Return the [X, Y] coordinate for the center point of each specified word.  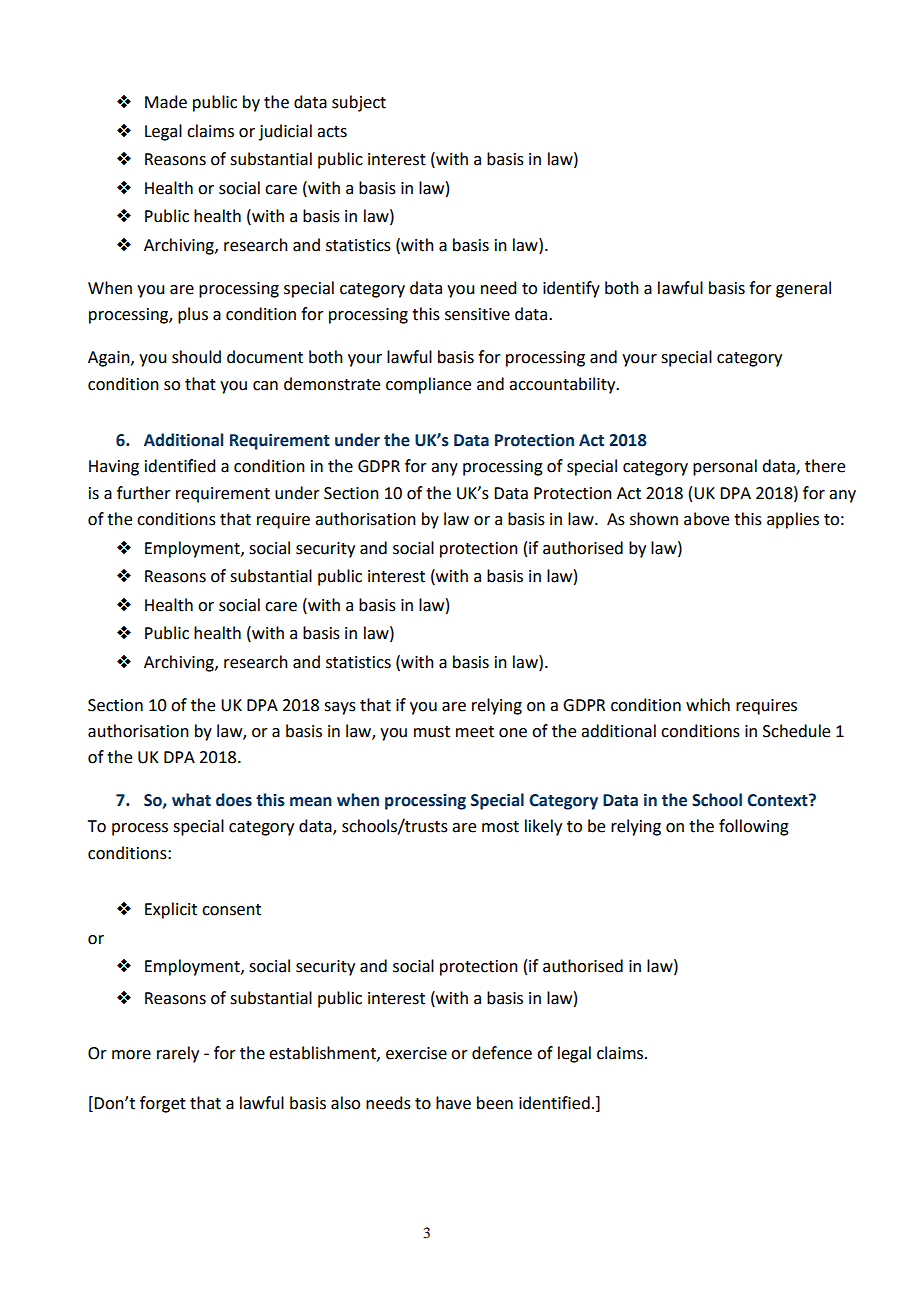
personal [725, 467]
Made [166, 102]
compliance [428, 385]
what [191, 800]
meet [475, 732]
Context [778, 800]
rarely [178, 1054]
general [803, 289]
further [144, 493]
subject [359, 103]
